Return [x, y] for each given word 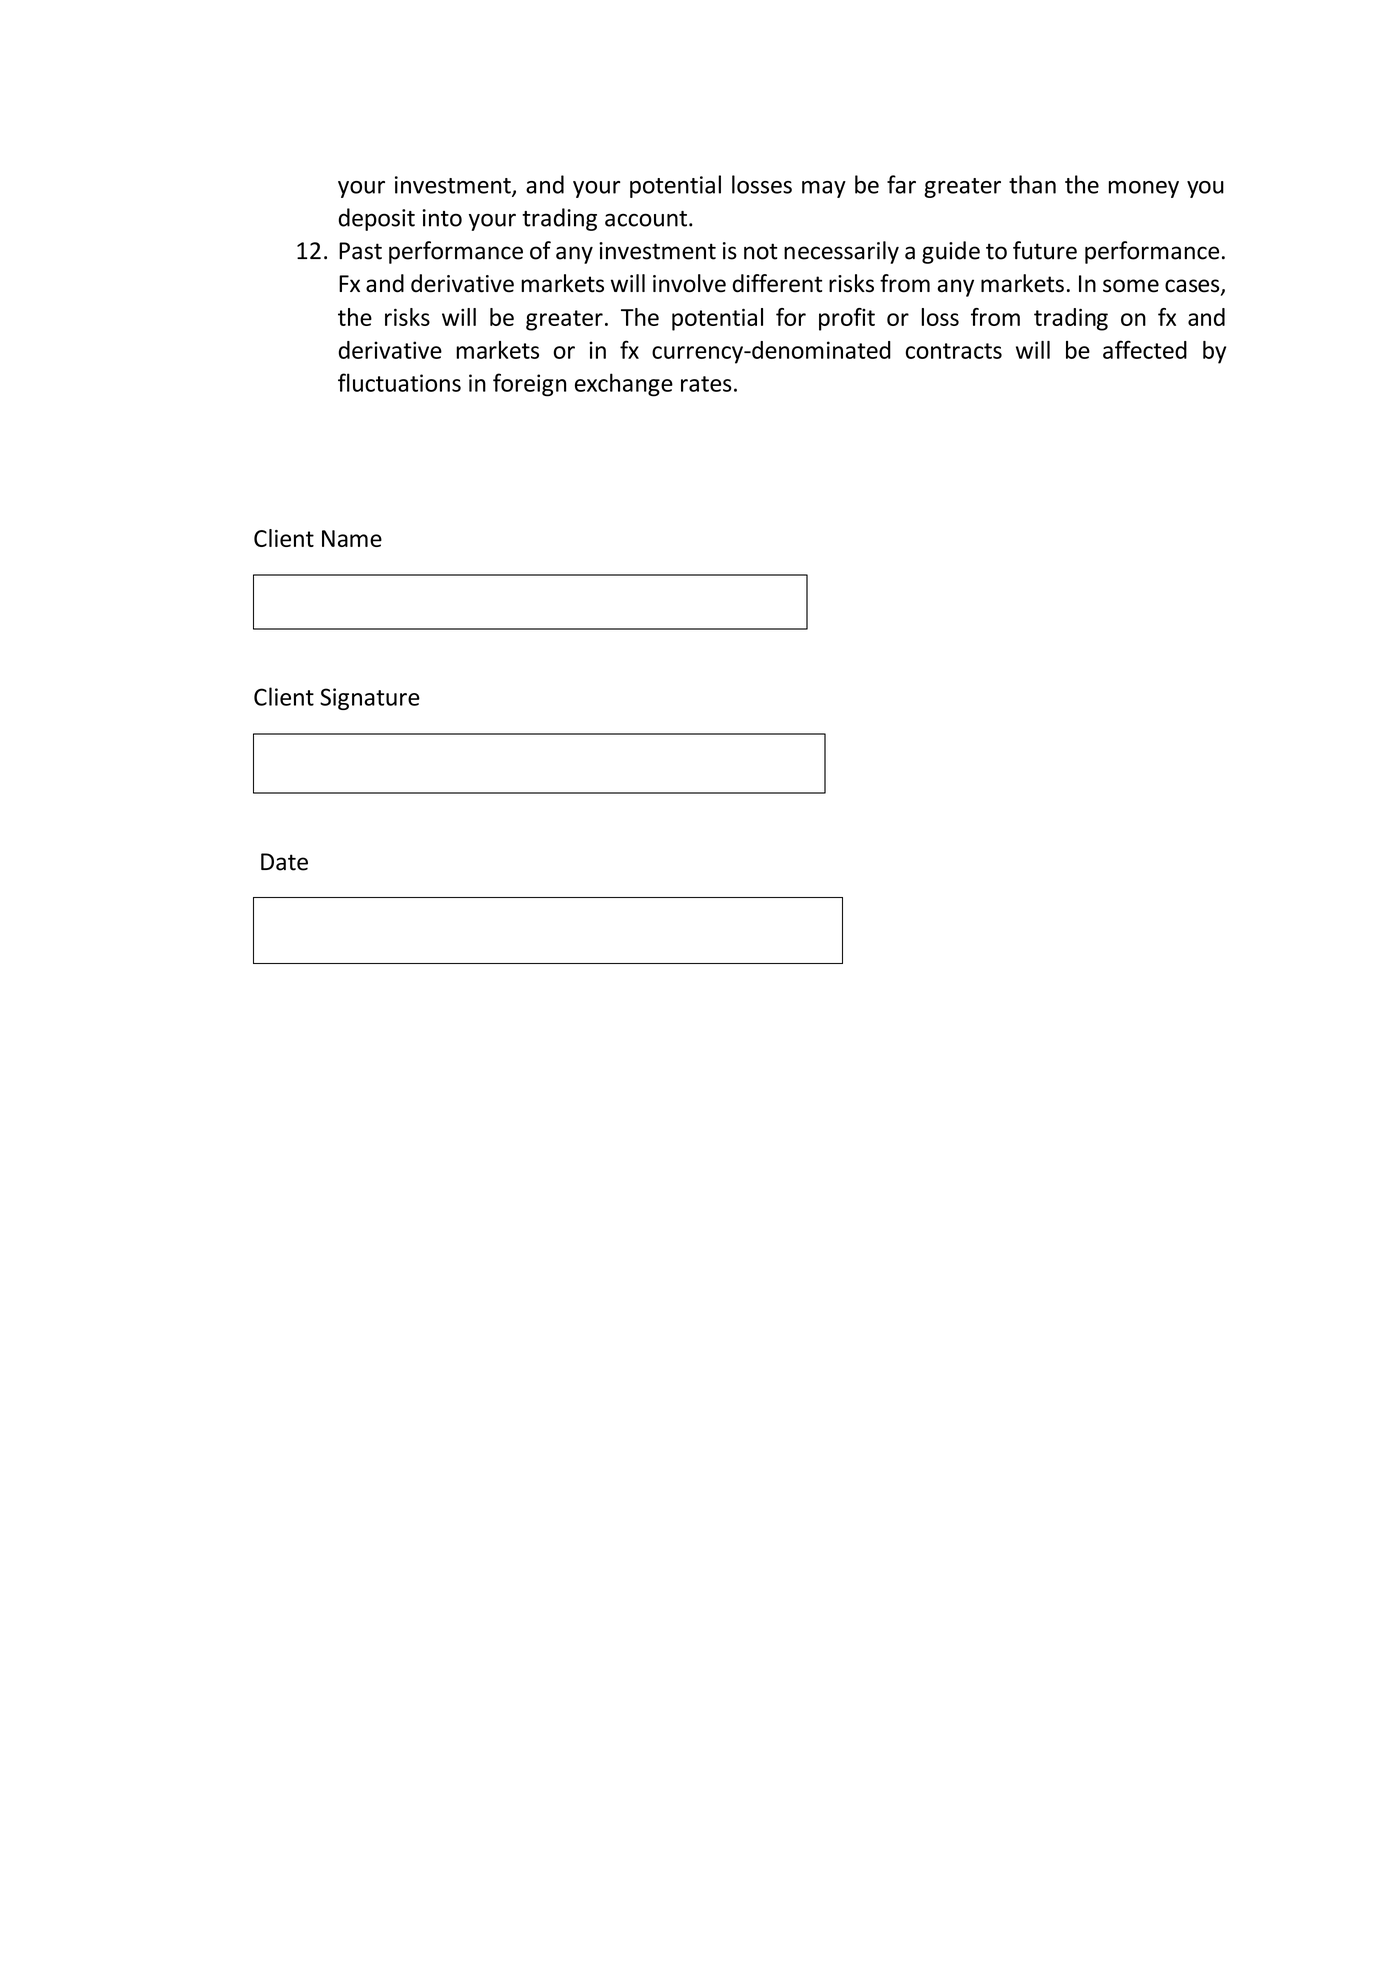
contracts [953, 351]
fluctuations [399, 382]
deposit [376, 219]
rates [706, 384]
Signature [370, 699]
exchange [624, 385]
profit [847, 319]
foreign [529, 385]
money [1144, 189]
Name [352, 538]
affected [1145, 349]
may [824, 189]
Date [284, 862]
